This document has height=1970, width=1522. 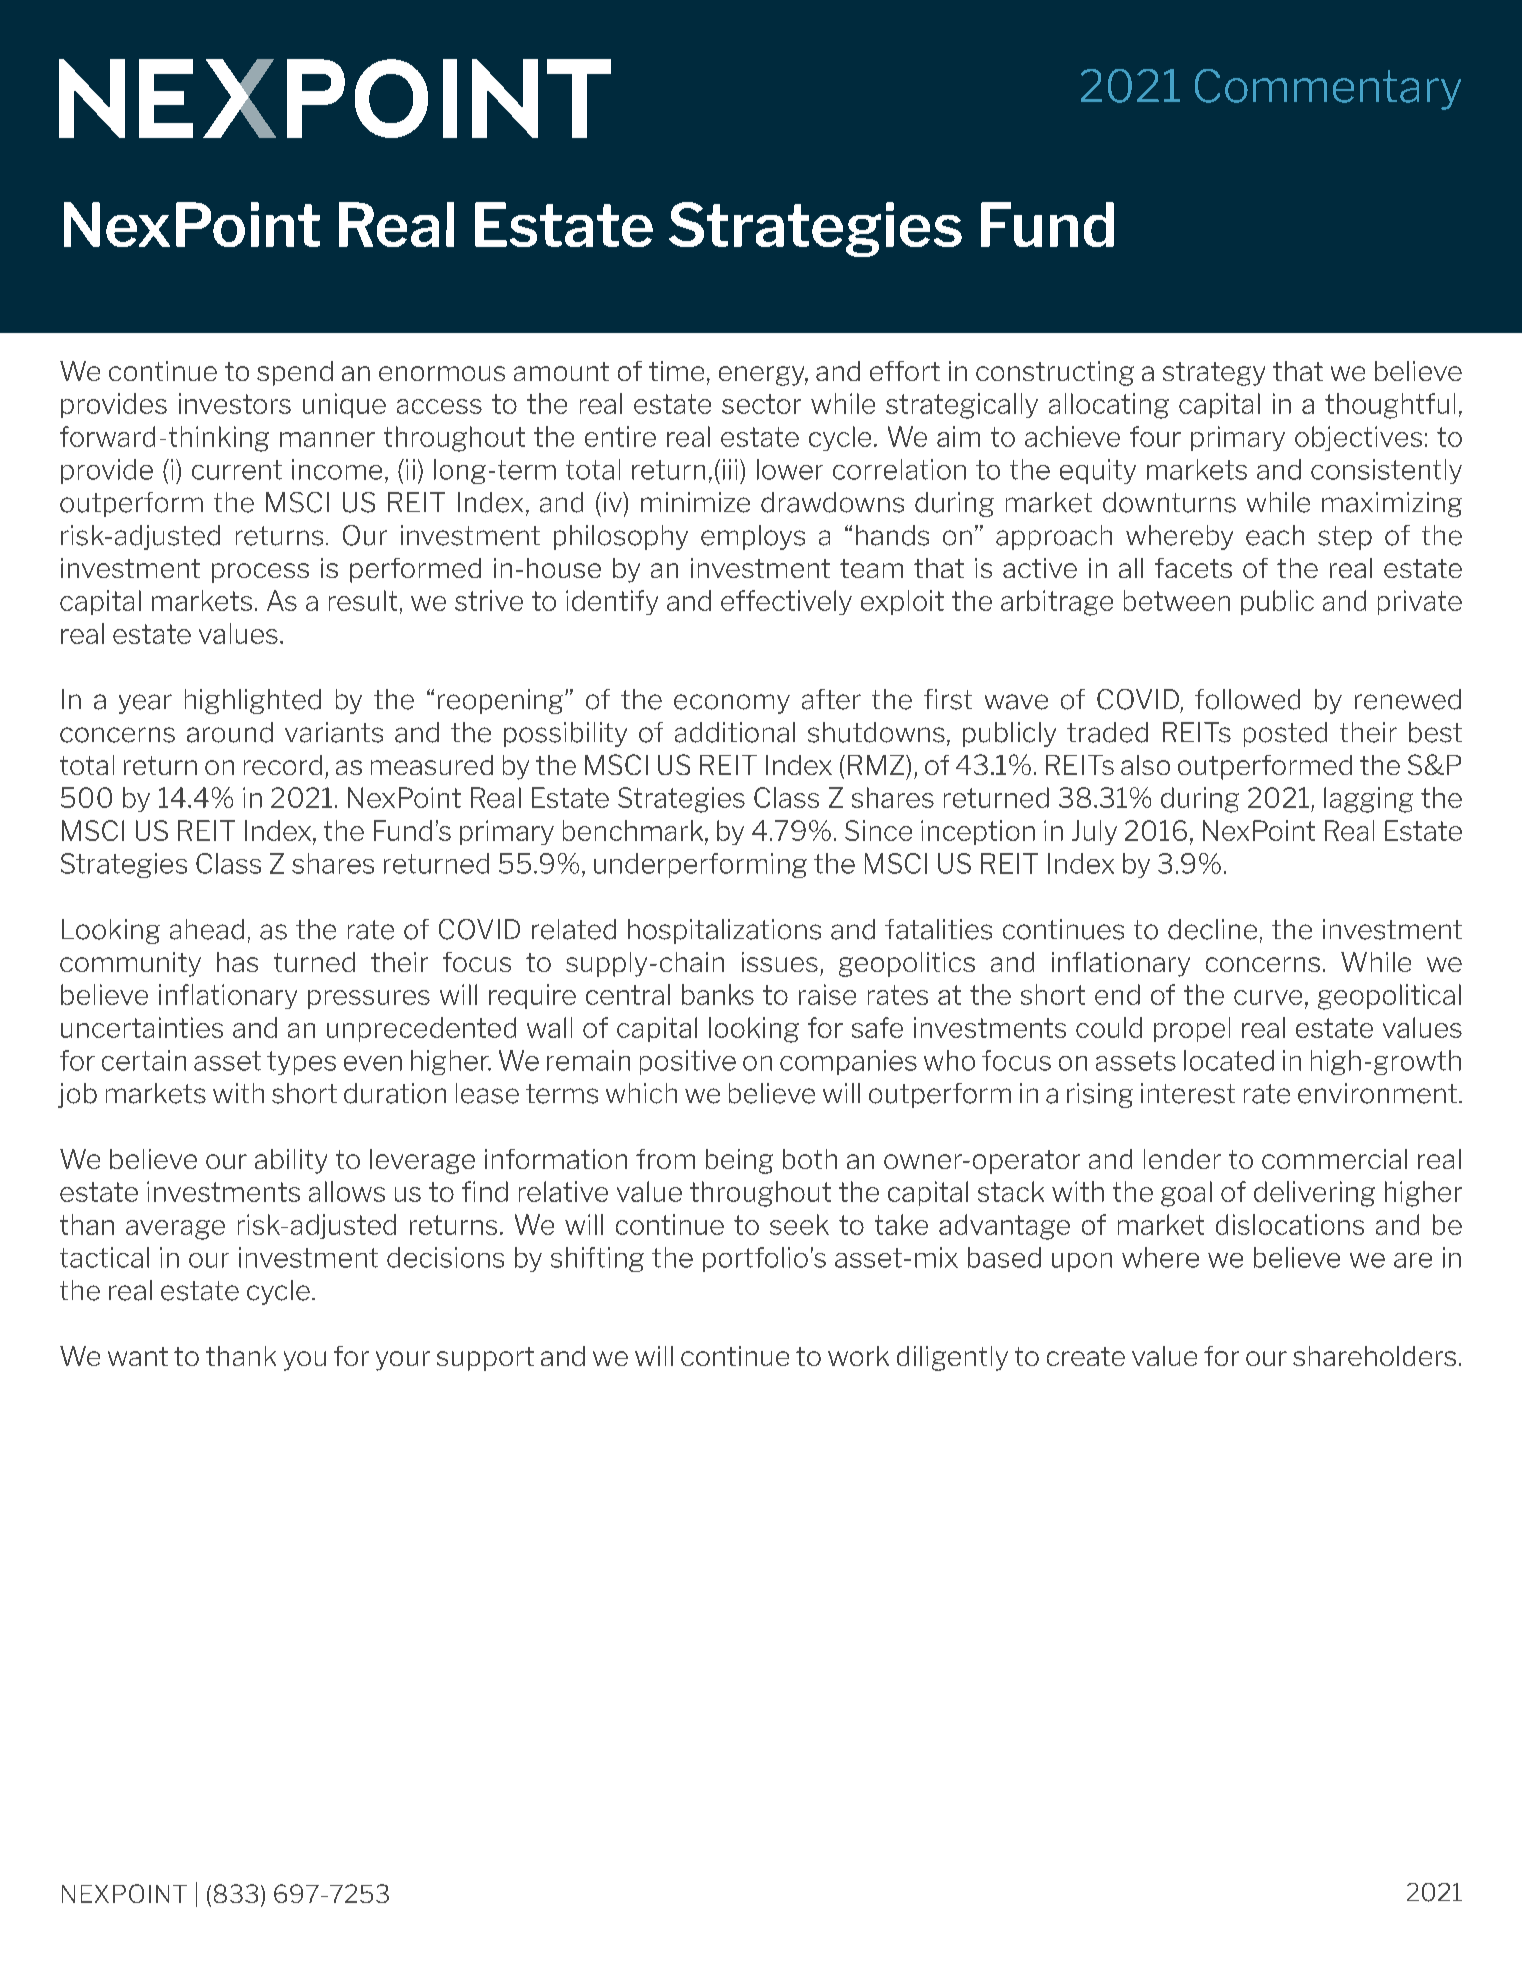 What do you see at coordinates (1374, 1356) in the document?
I see `shareholders` at bounding box center [1374, 1356].
